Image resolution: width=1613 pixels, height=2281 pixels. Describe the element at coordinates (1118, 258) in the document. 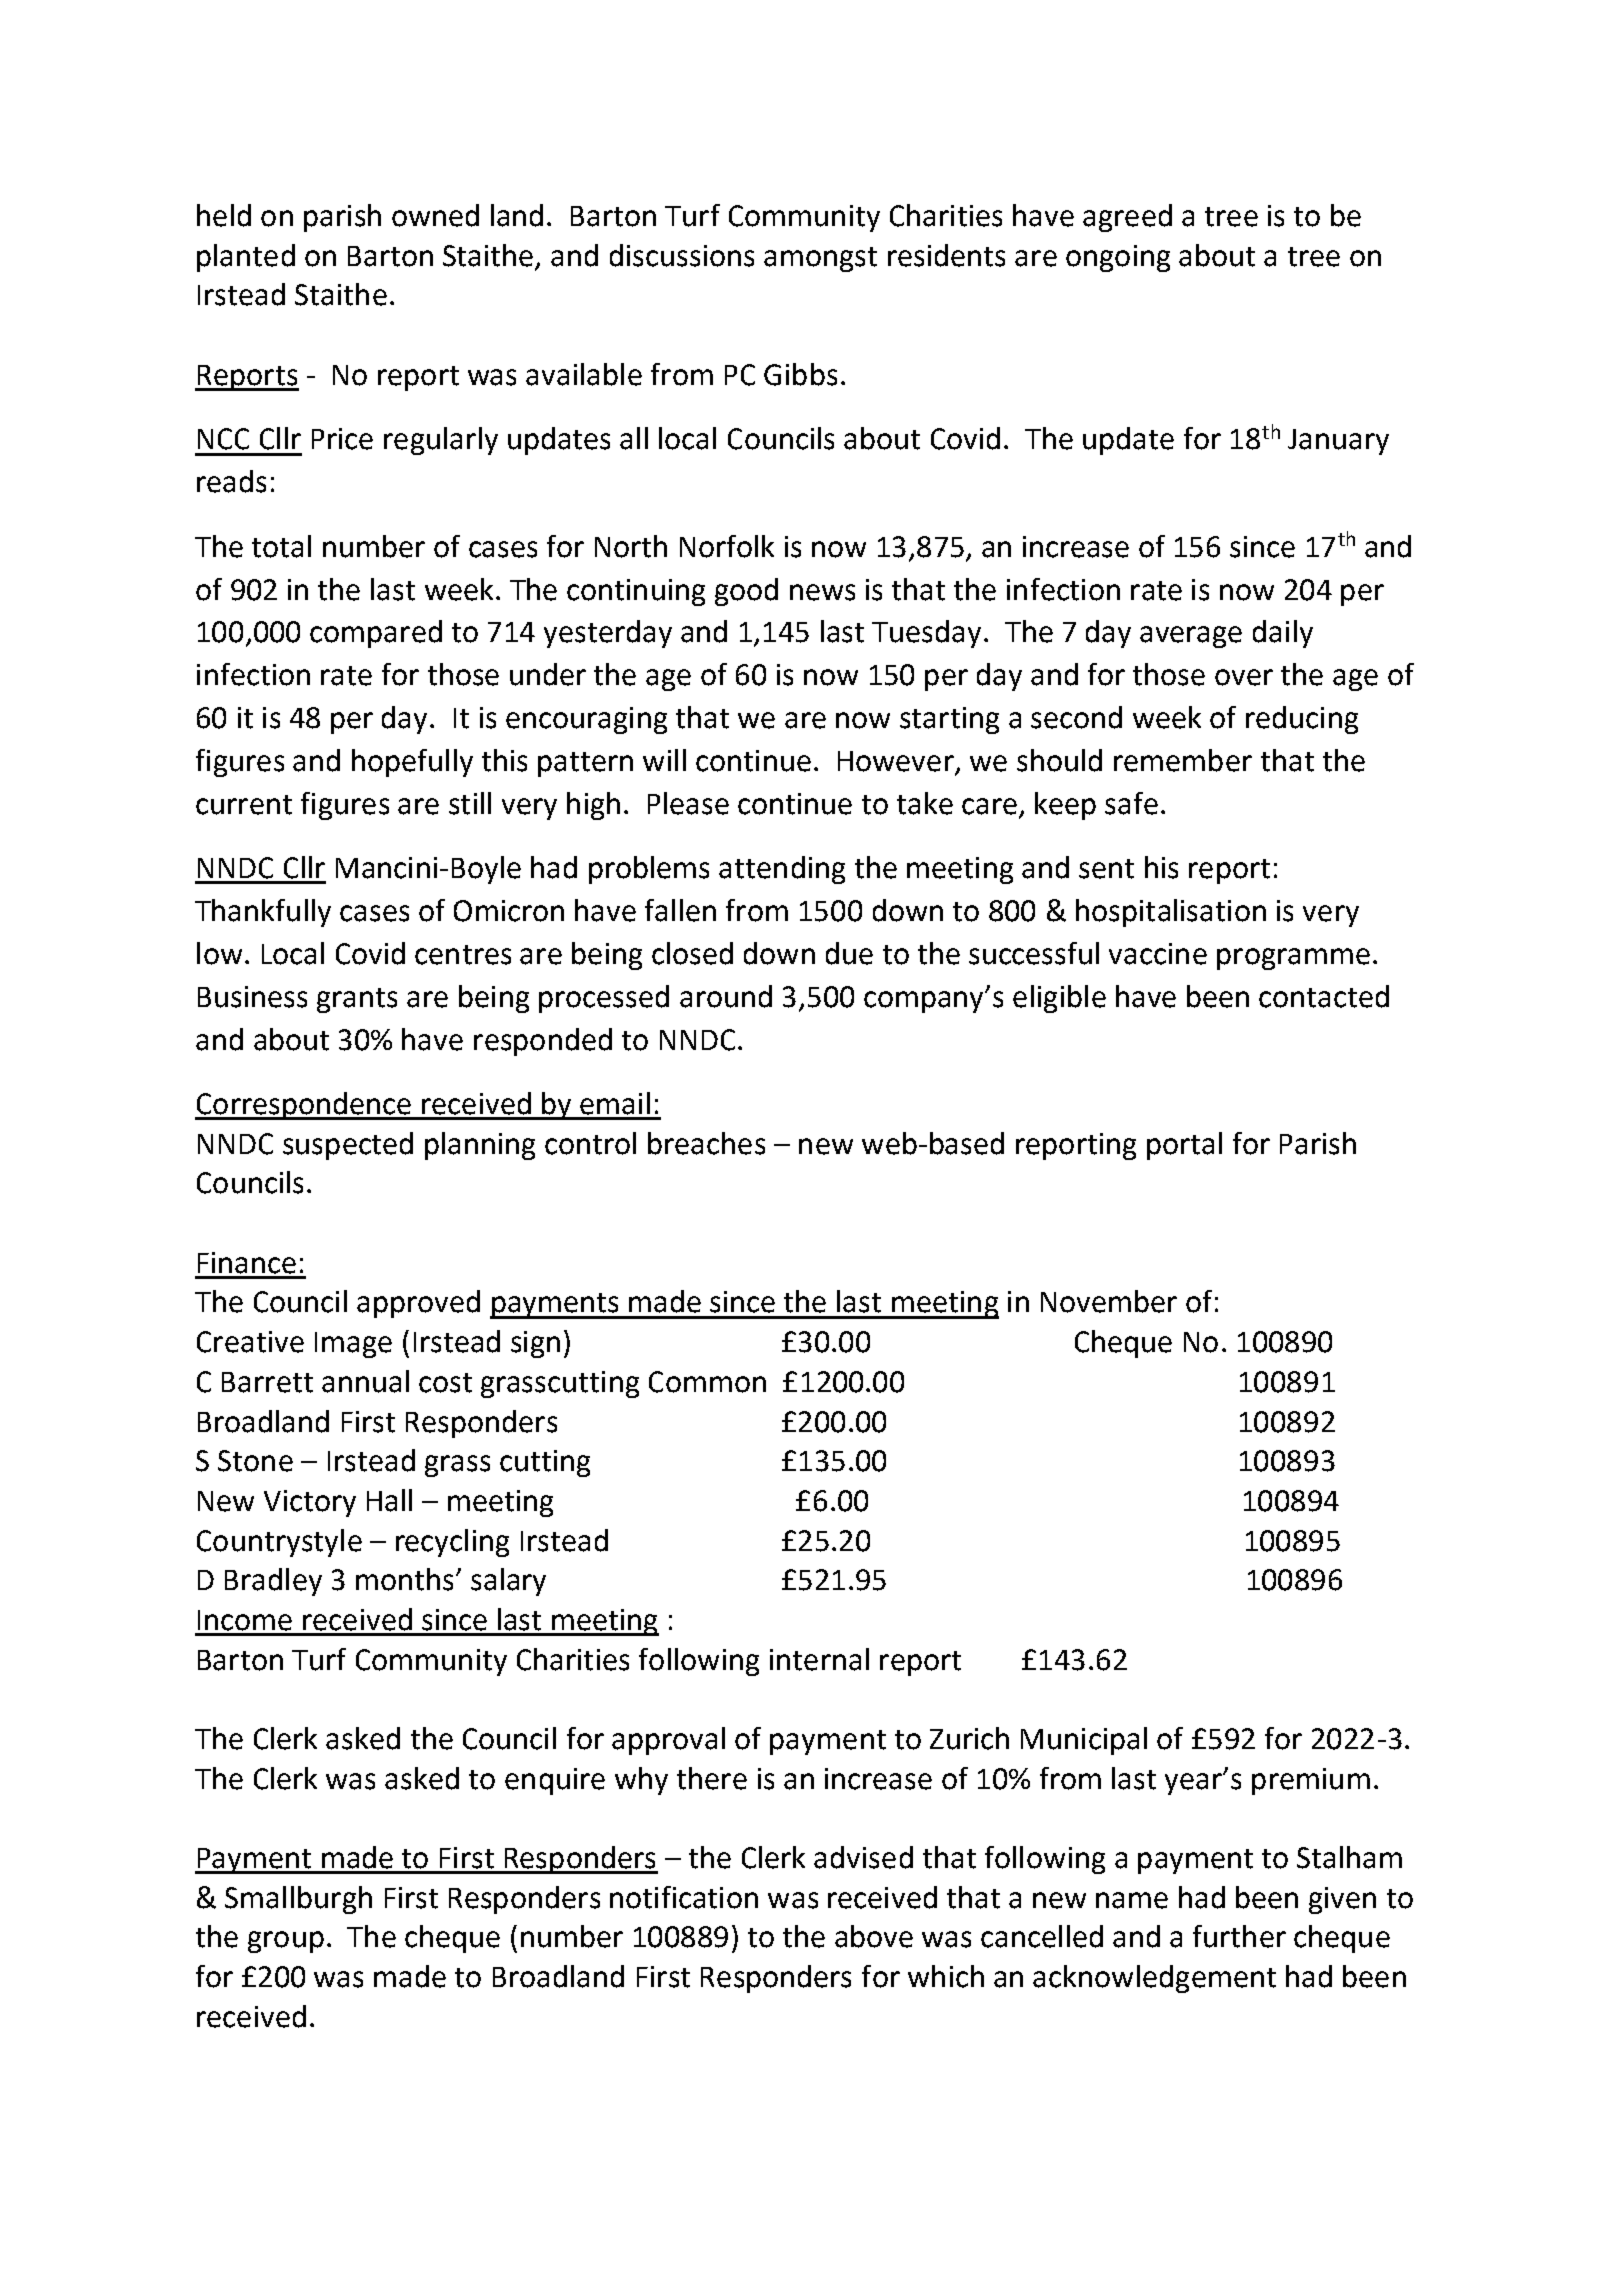

I see `ongoing` at that location.
